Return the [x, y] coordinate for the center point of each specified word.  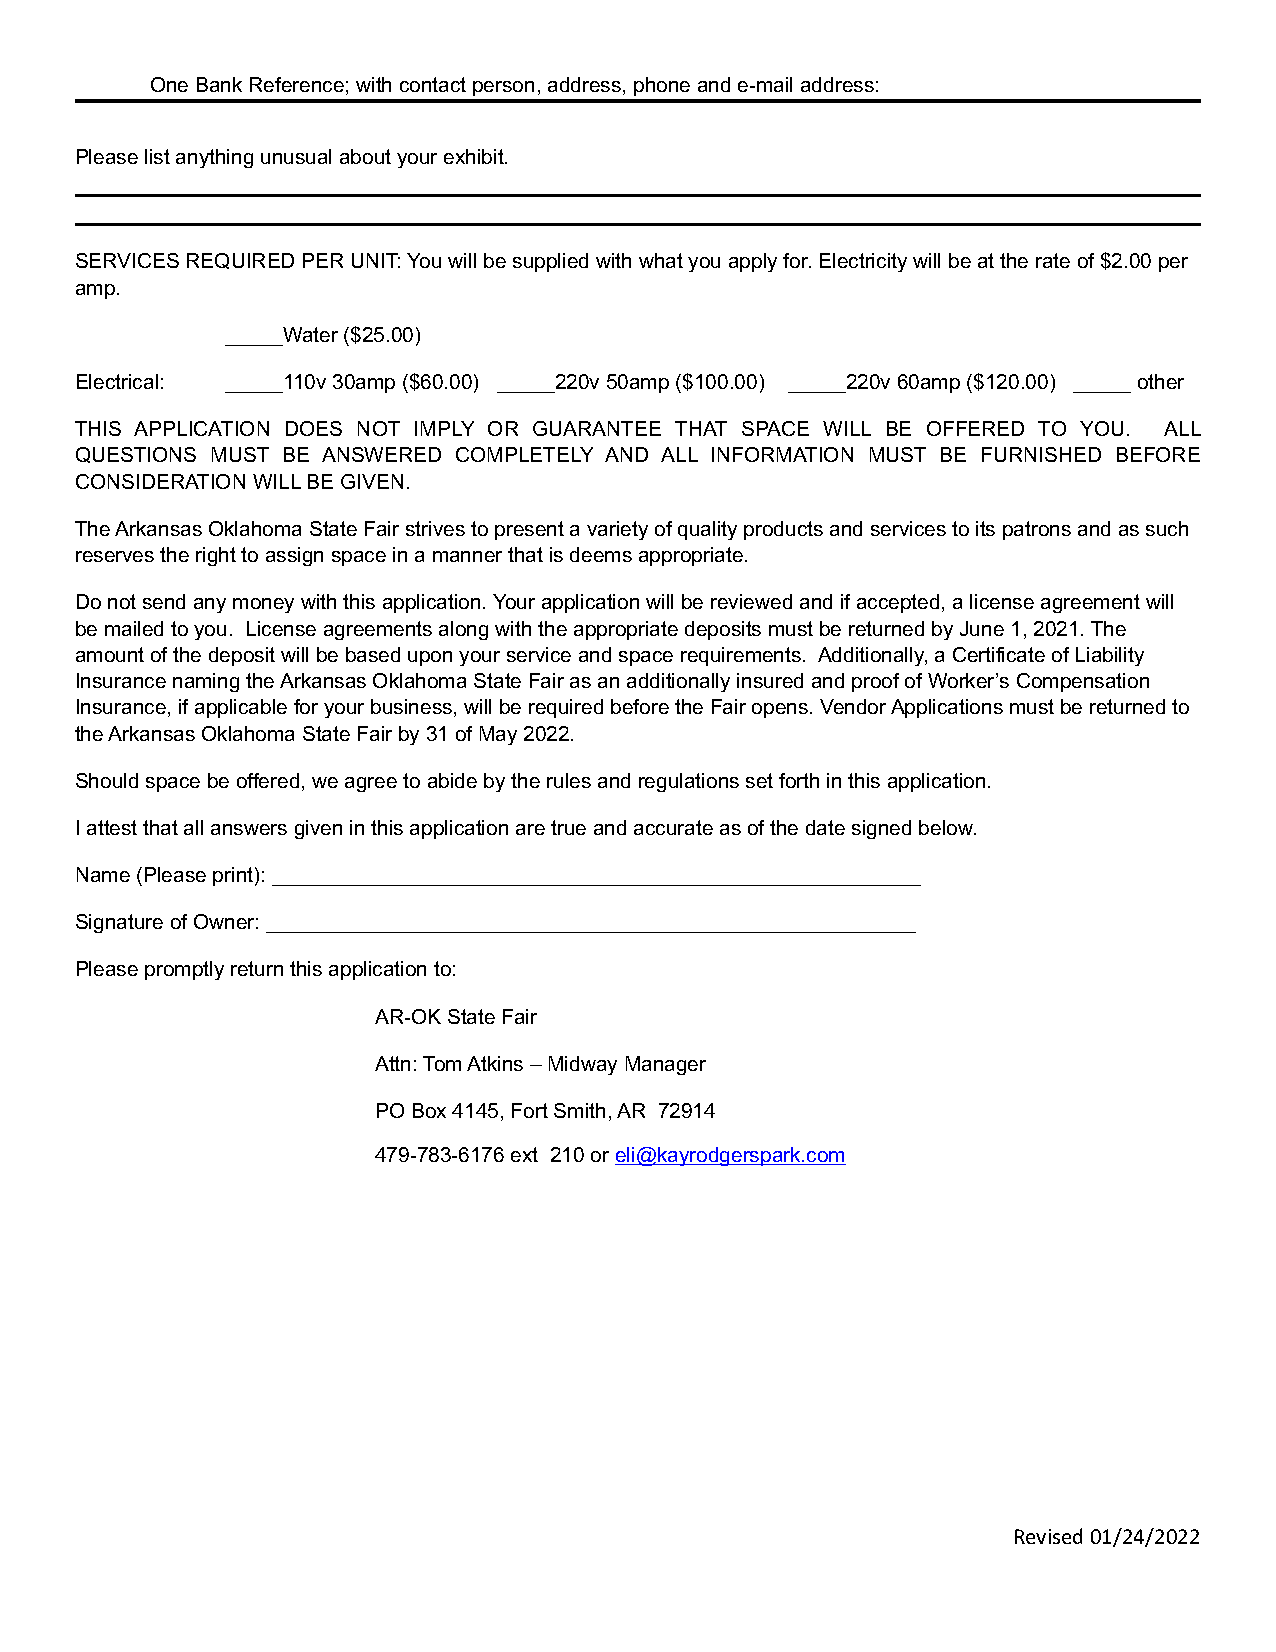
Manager [666, 1065]
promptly [184, 970]
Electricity [863, 262]
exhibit [475, 156]
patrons [1037, 530]
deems [601, 554]
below [947, 827]
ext [524, 1154]
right [216, 556]
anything [214, 158]
